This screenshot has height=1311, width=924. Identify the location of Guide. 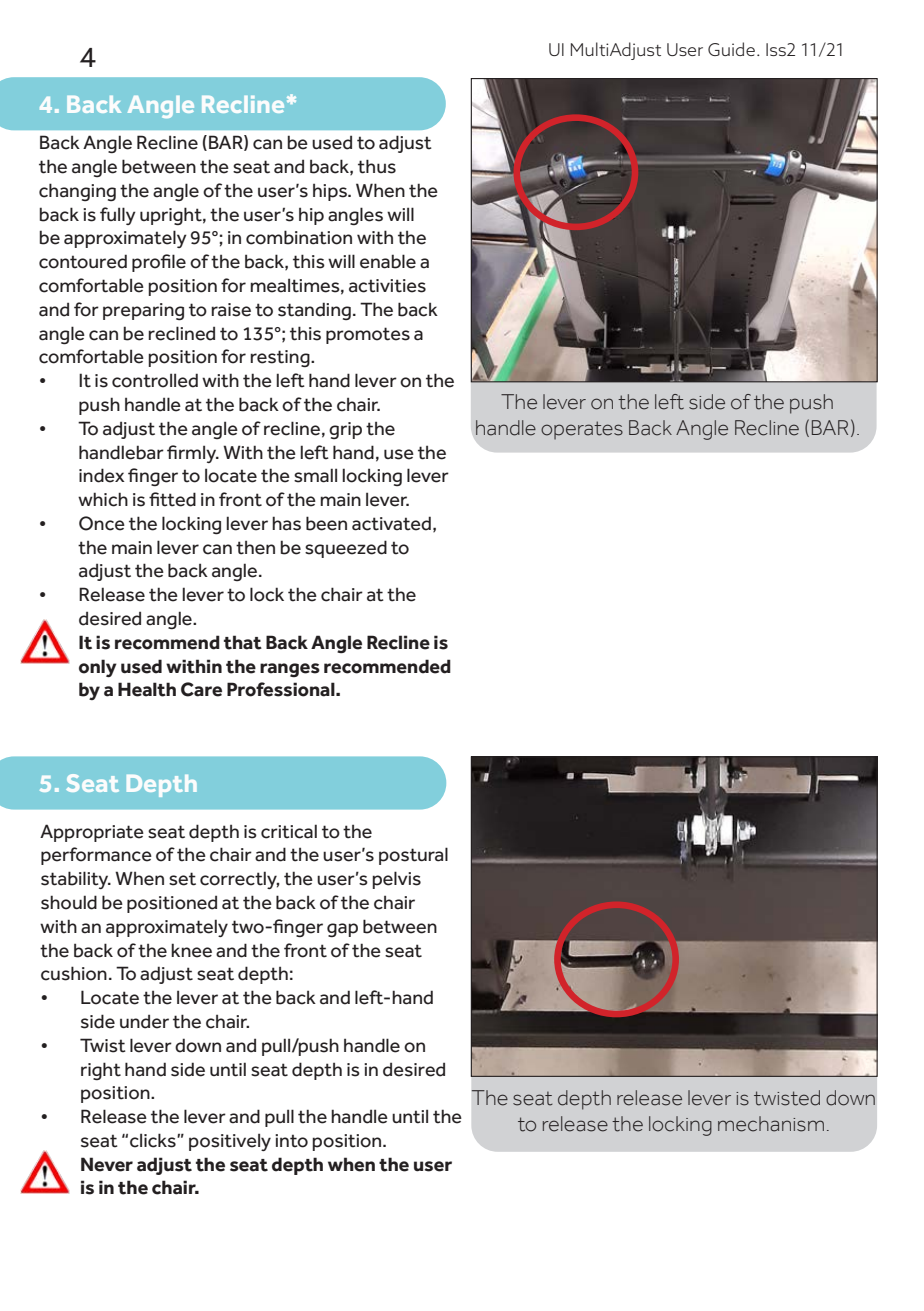
(731, 49).
